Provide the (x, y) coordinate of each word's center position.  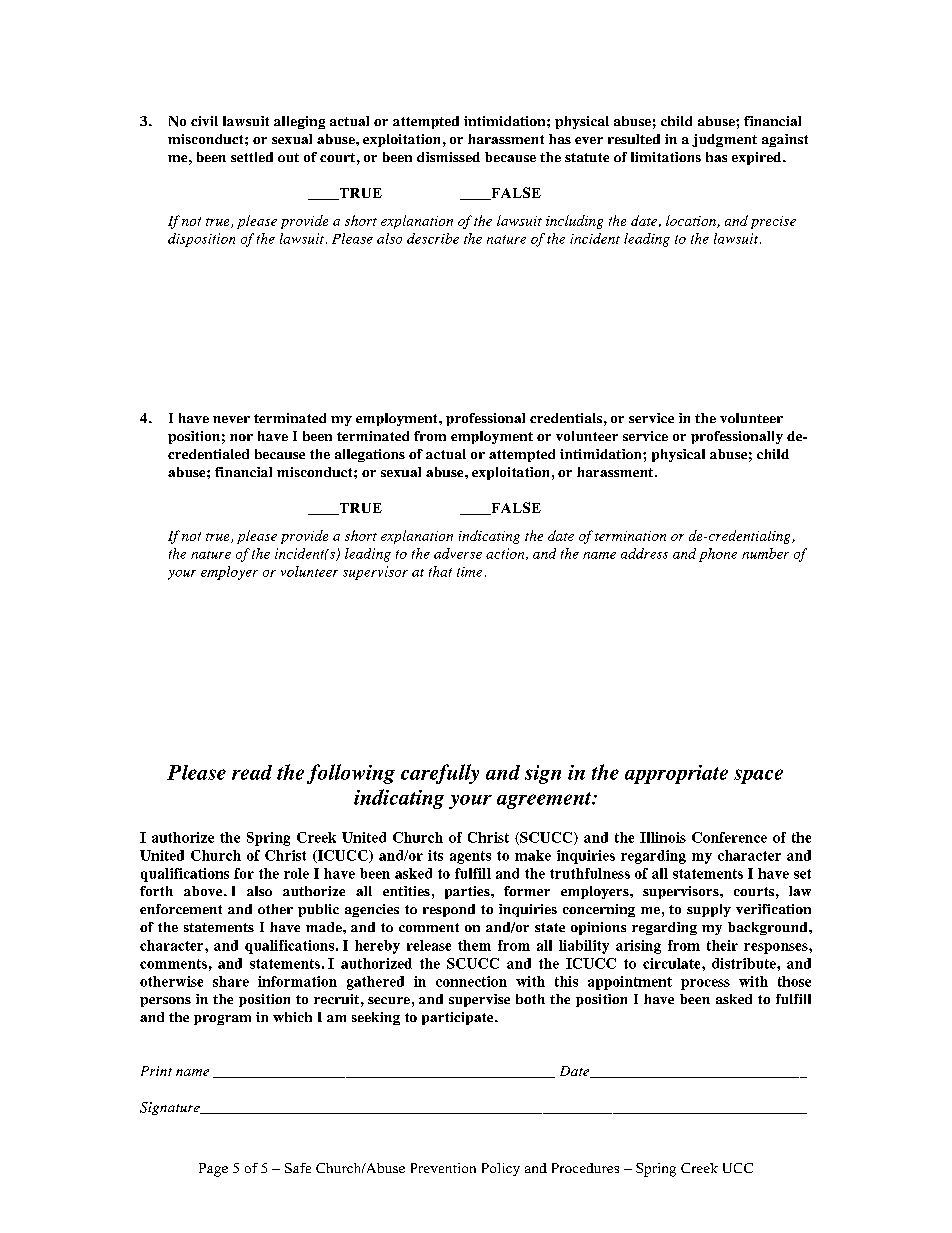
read (252, 772)
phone (718, 555)
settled (252, 157)
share (231, 981)
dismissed (448, 157)
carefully (440, 774)
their (722, 945)
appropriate (676, 774)
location (692, 221)
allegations (370, 455)
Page (213, 1170)
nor (241, 437)
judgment (724, 140)
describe (433, 238)
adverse (458, 553)
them (474, 945)
